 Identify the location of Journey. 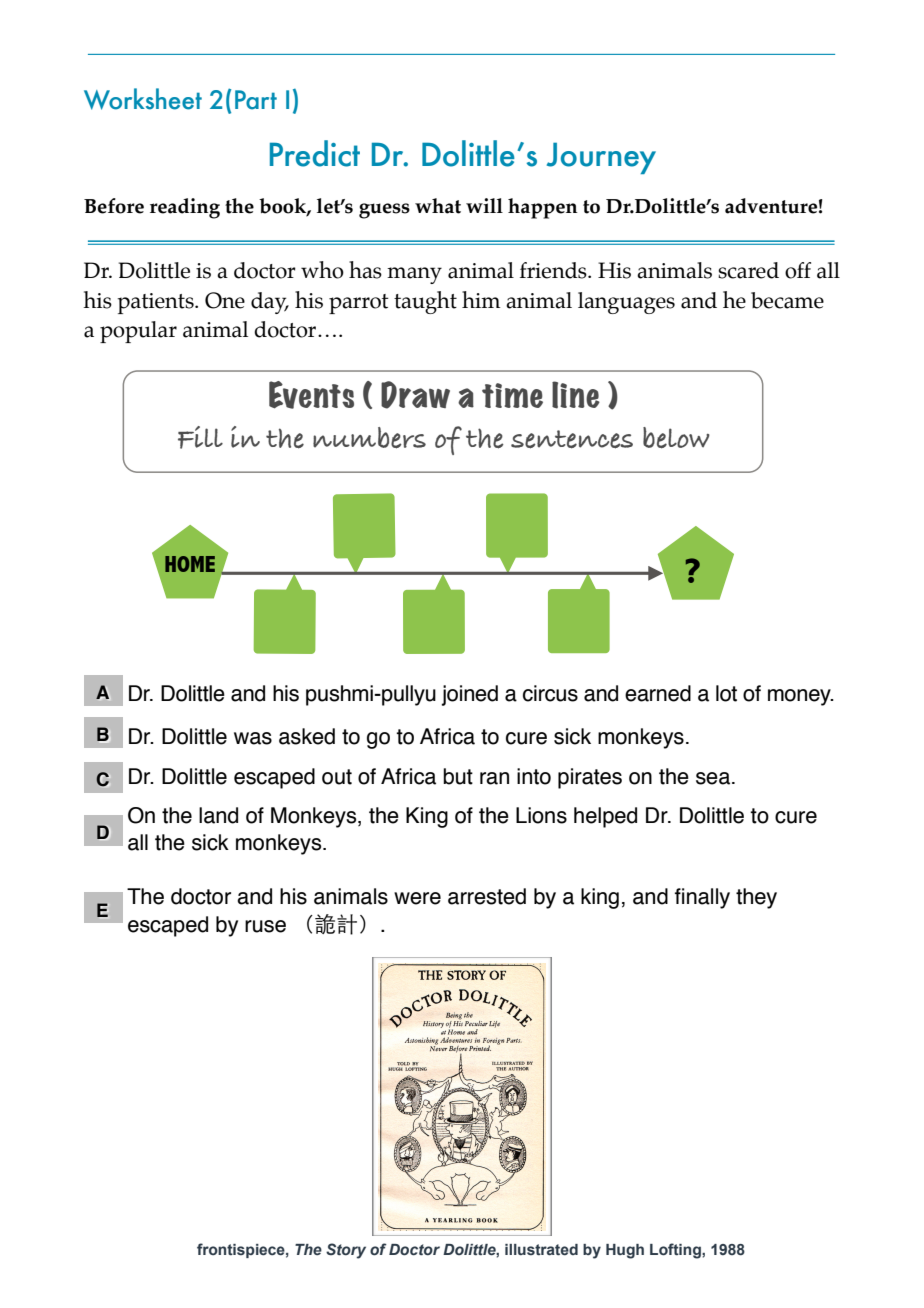
(601, 158).
